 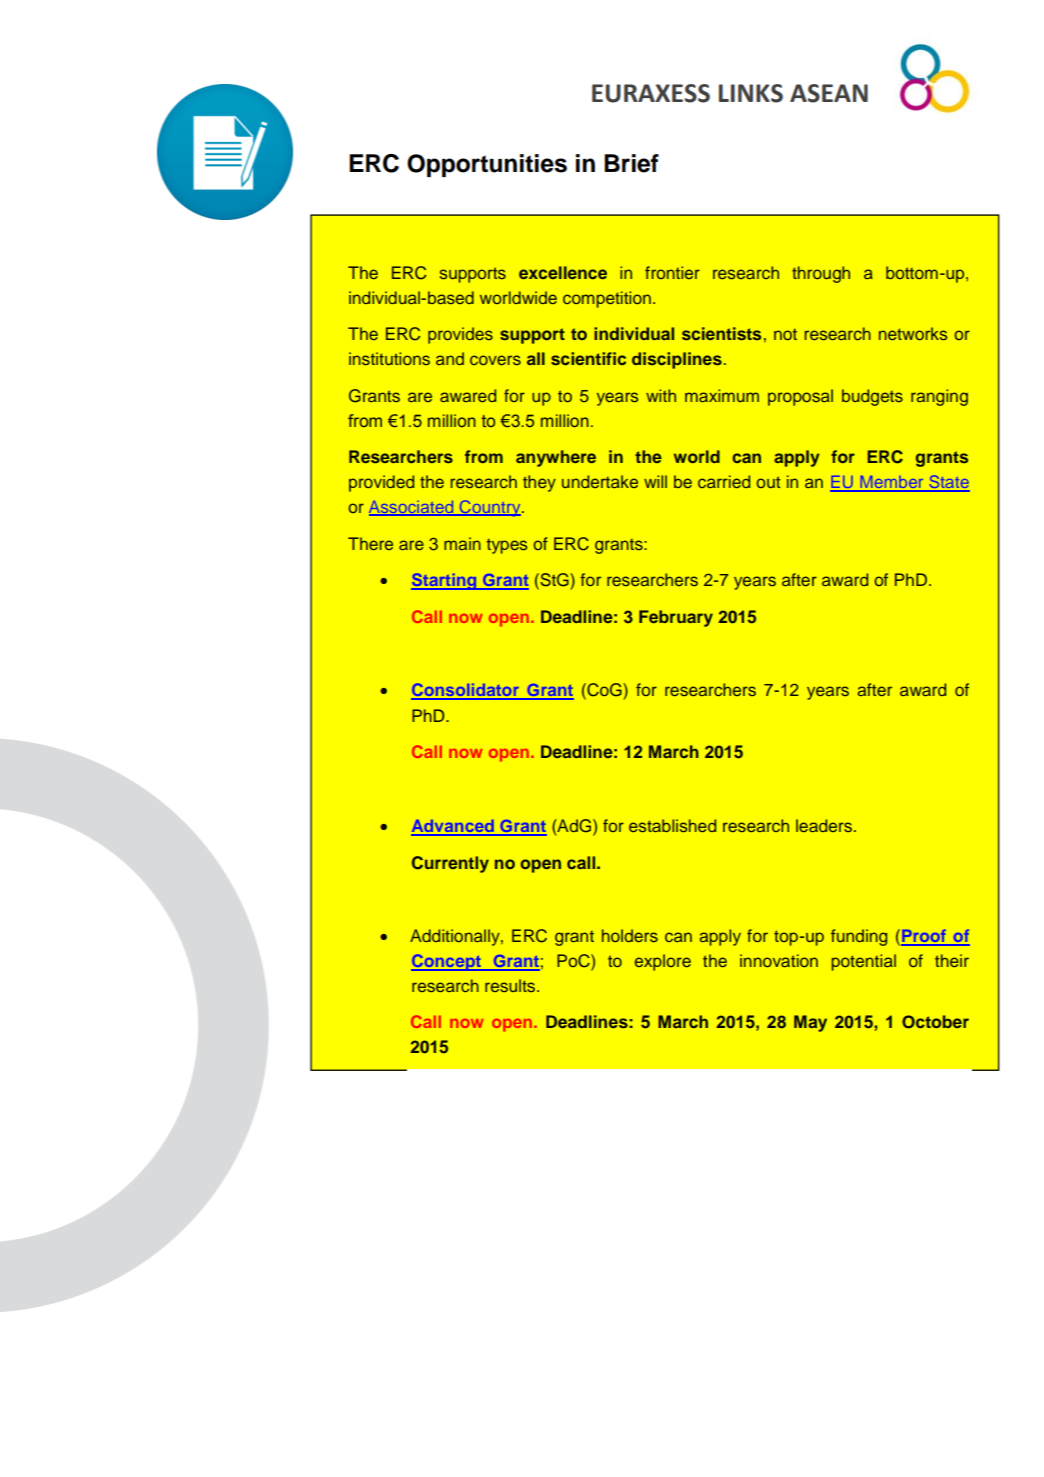 What do you see at coordinates (824, 825) in the document?
I see `leaders` at bounding box center [824, 825].
